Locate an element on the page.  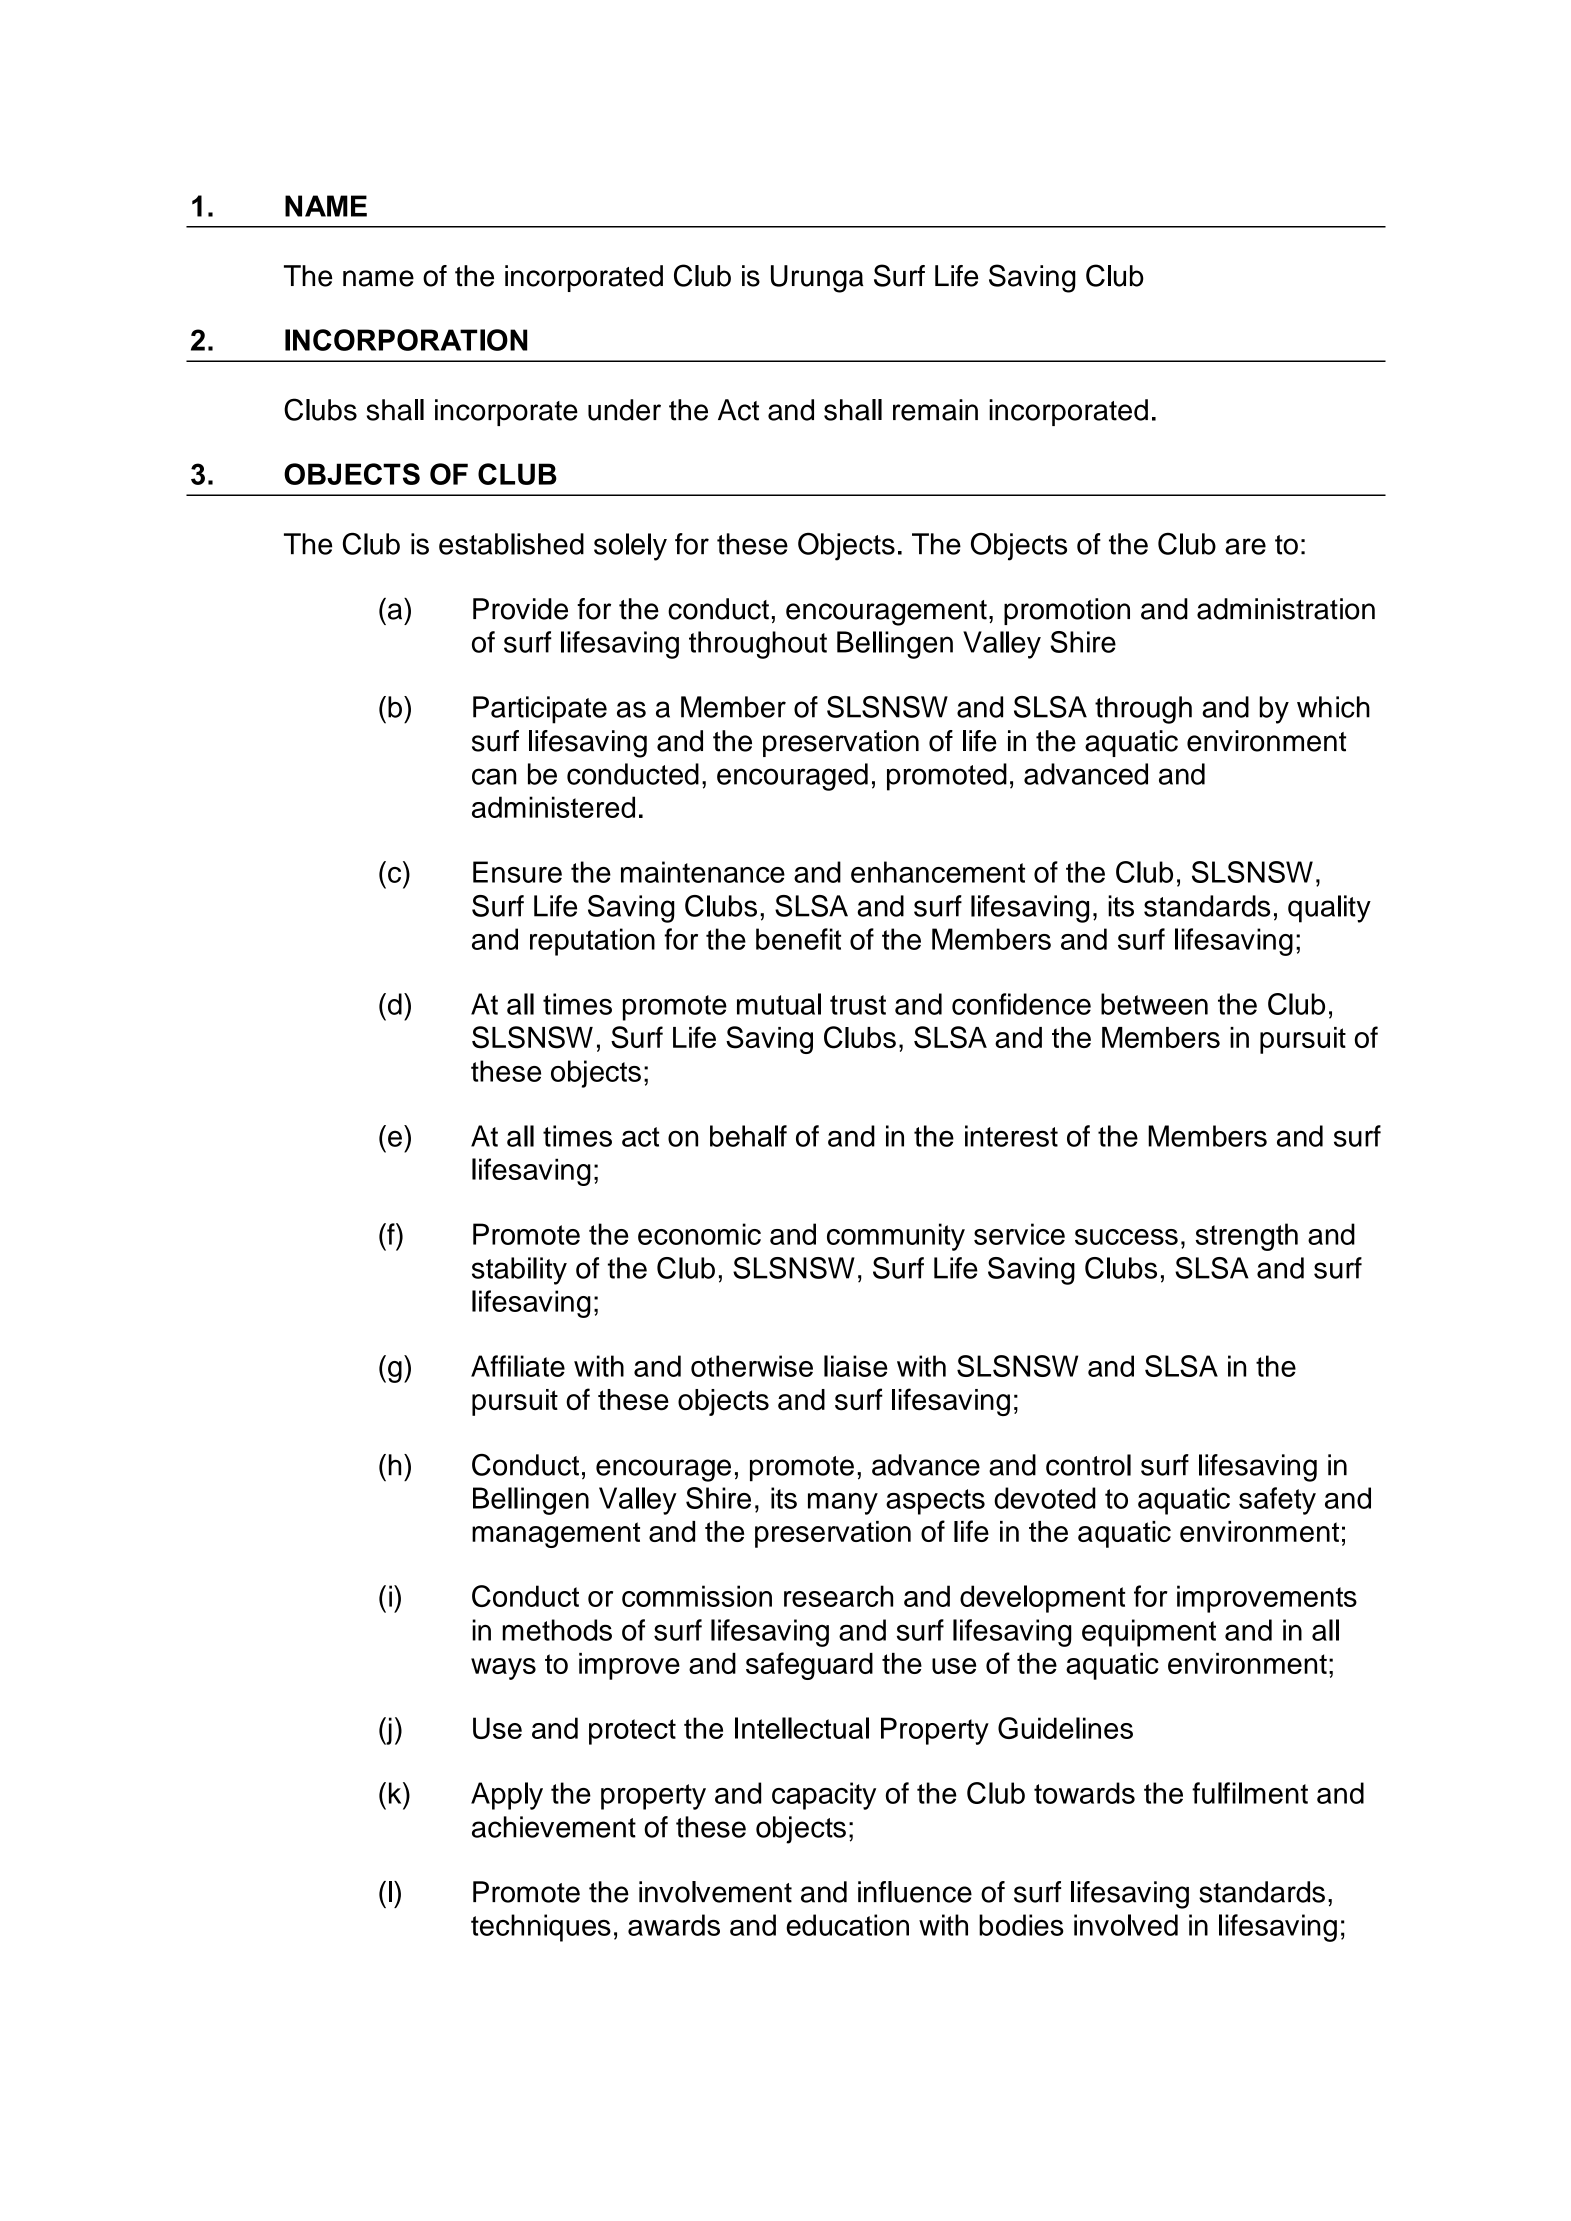
behalf is located at coordinates (748, 1136).
